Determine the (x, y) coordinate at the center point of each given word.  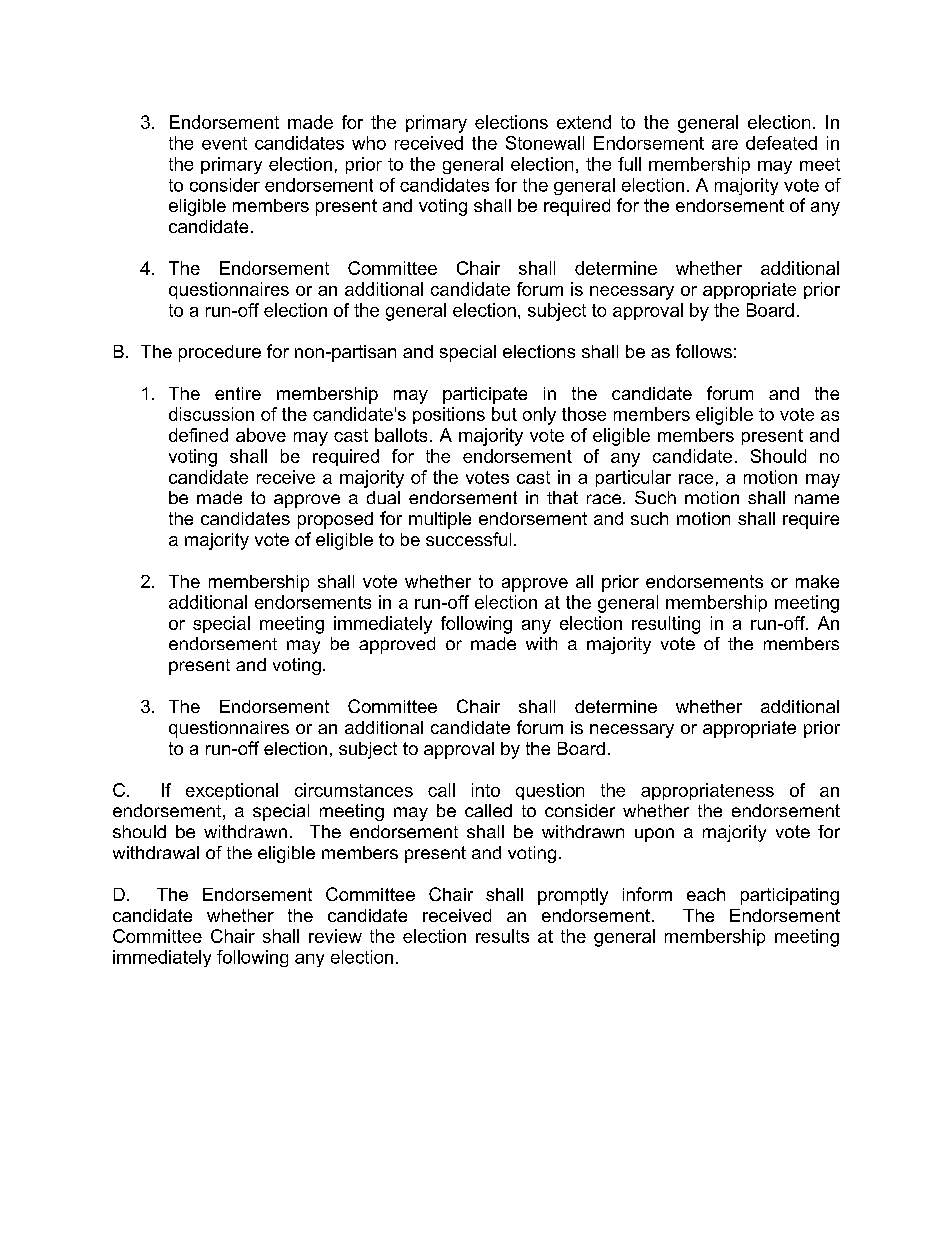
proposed (335, 520)
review (335, 936)
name (817, 499)
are (725, 145)
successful (468, 539)
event (224, 143)
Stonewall (545, 143)
